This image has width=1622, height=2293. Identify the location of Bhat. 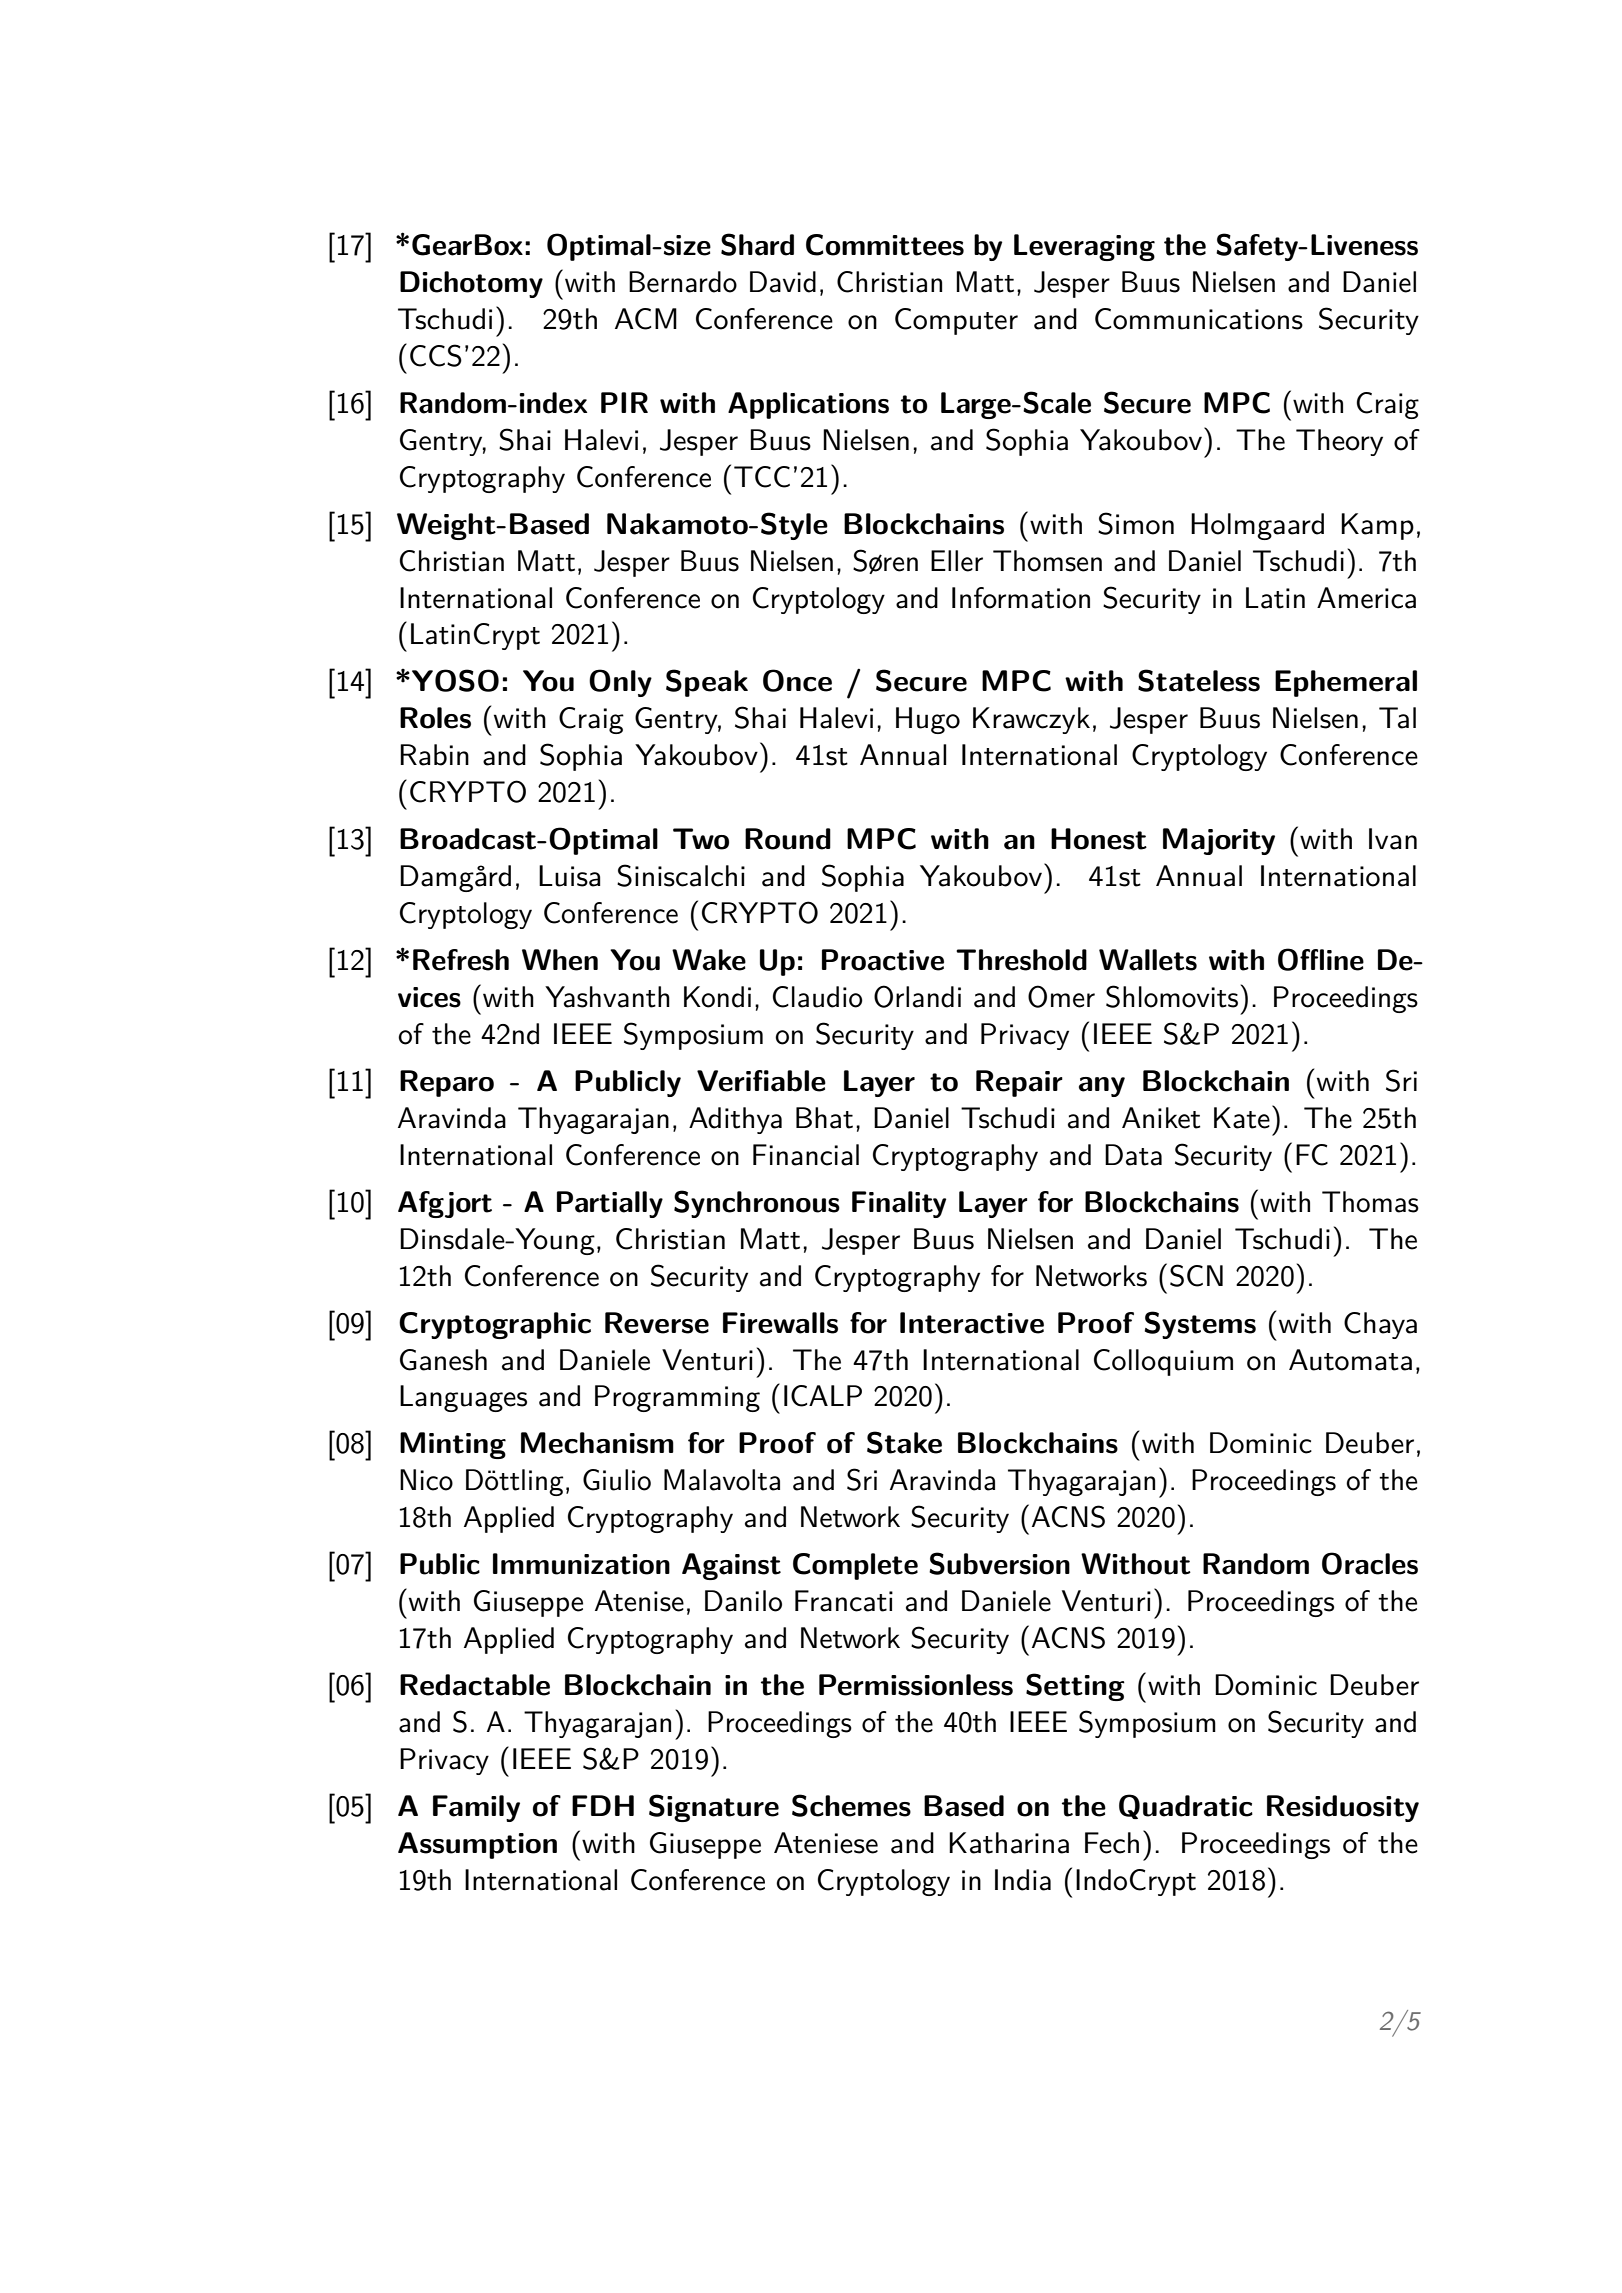
(824, 1118).
